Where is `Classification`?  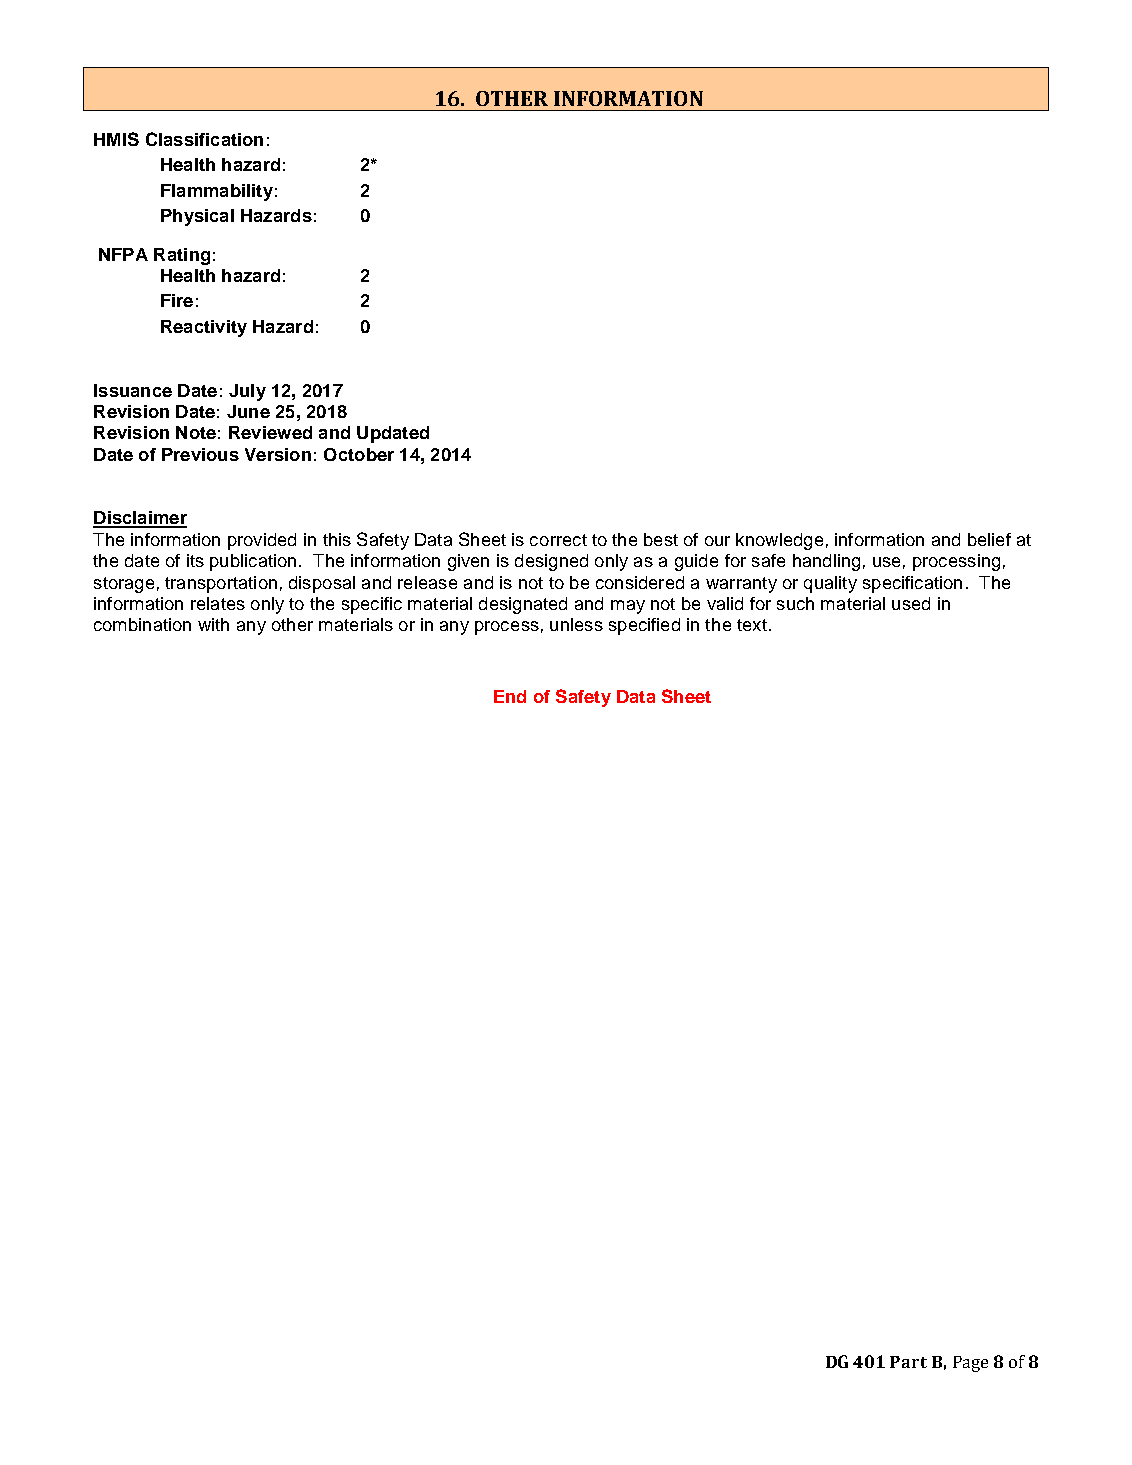
Classification is located at coordinates (204, 139).
